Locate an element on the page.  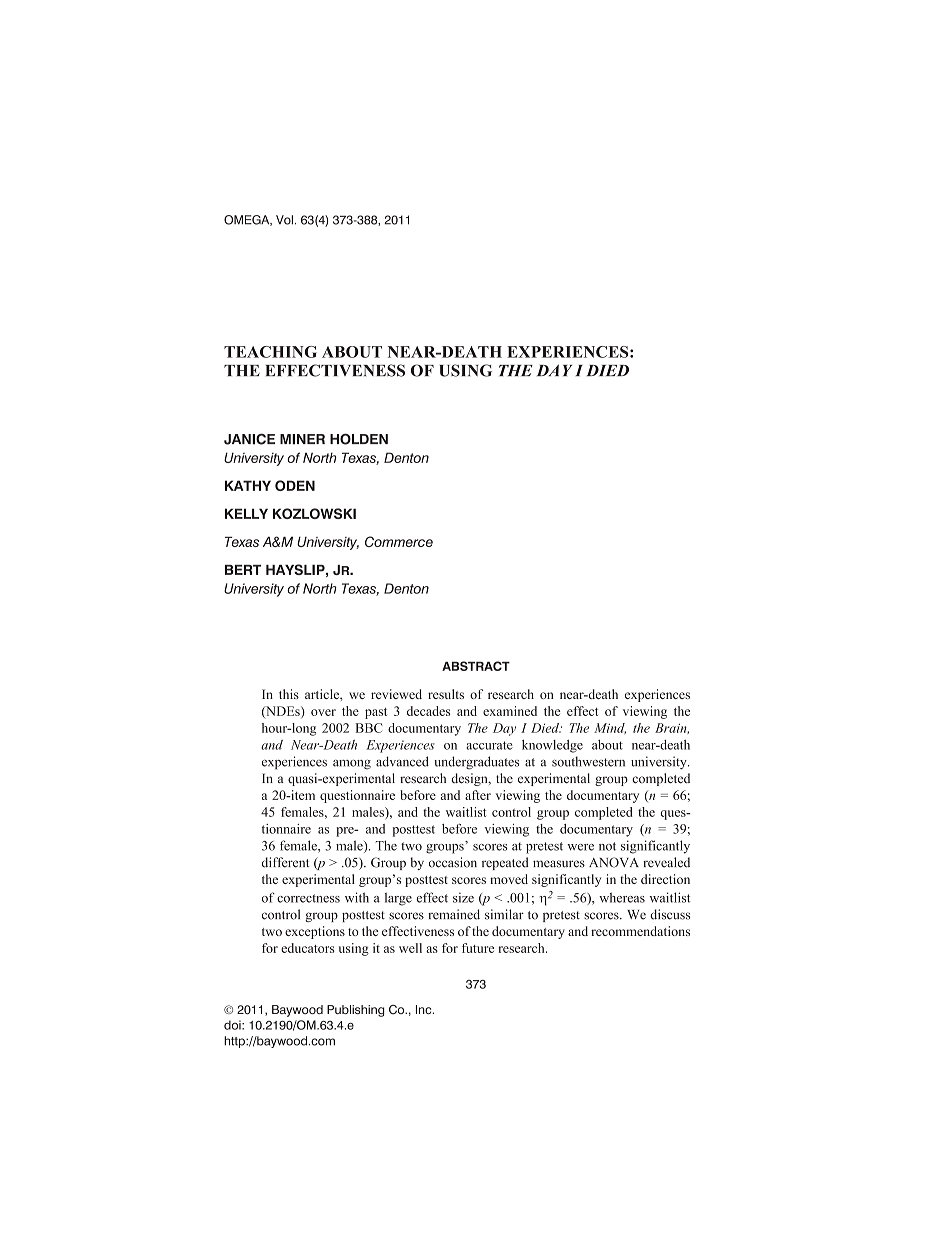
BERT is located at coordinates (243, 570).
